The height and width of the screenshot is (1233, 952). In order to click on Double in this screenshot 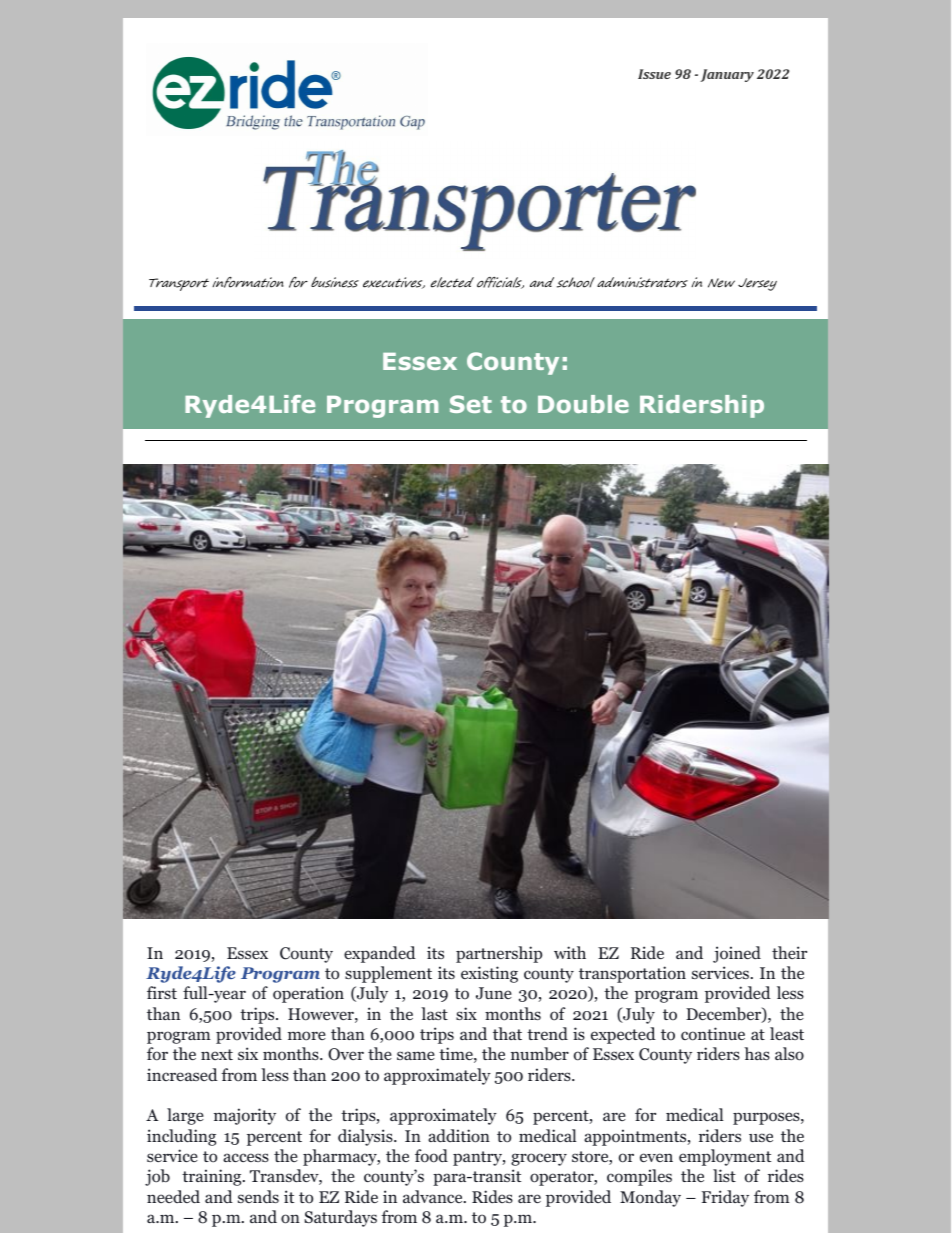, I will do `click(583, 404)`.
